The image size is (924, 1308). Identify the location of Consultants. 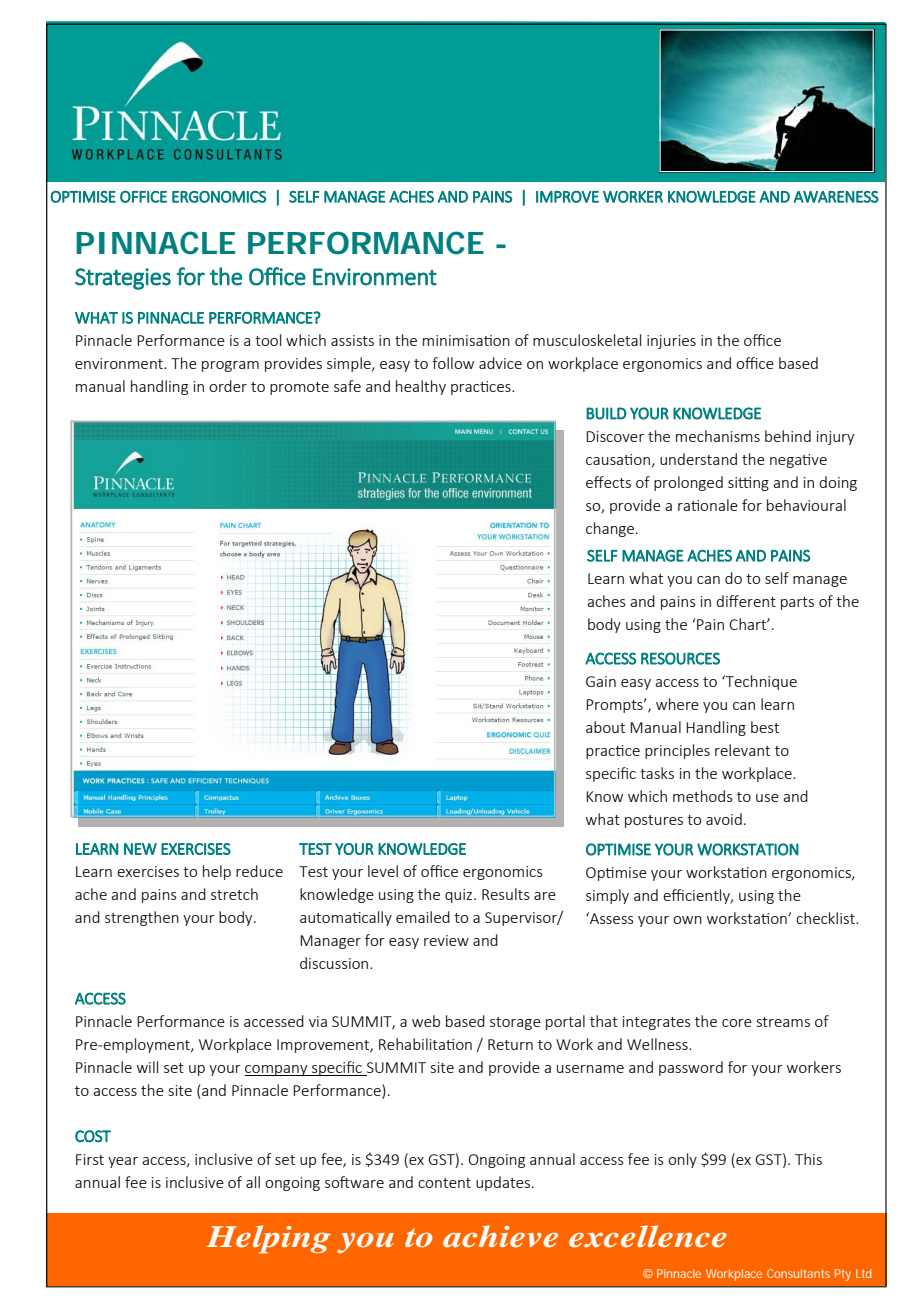
(798, 1273).
